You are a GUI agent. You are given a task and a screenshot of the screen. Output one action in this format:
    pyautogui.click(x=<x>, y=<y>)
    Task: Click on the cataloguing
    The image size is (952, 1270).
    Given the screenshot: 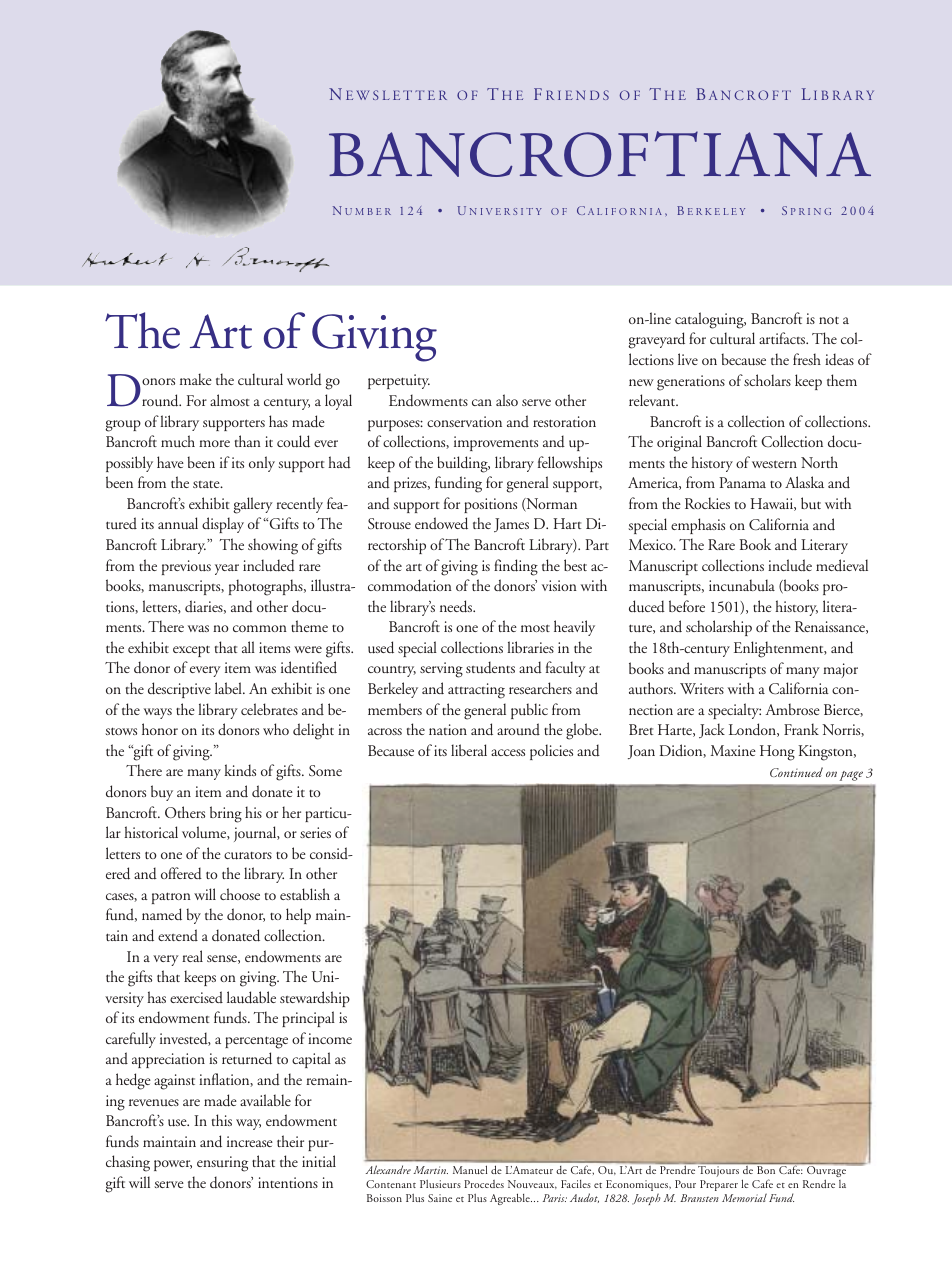 What is the action you would take?
    pyautogui.click(x=710, y=320)
